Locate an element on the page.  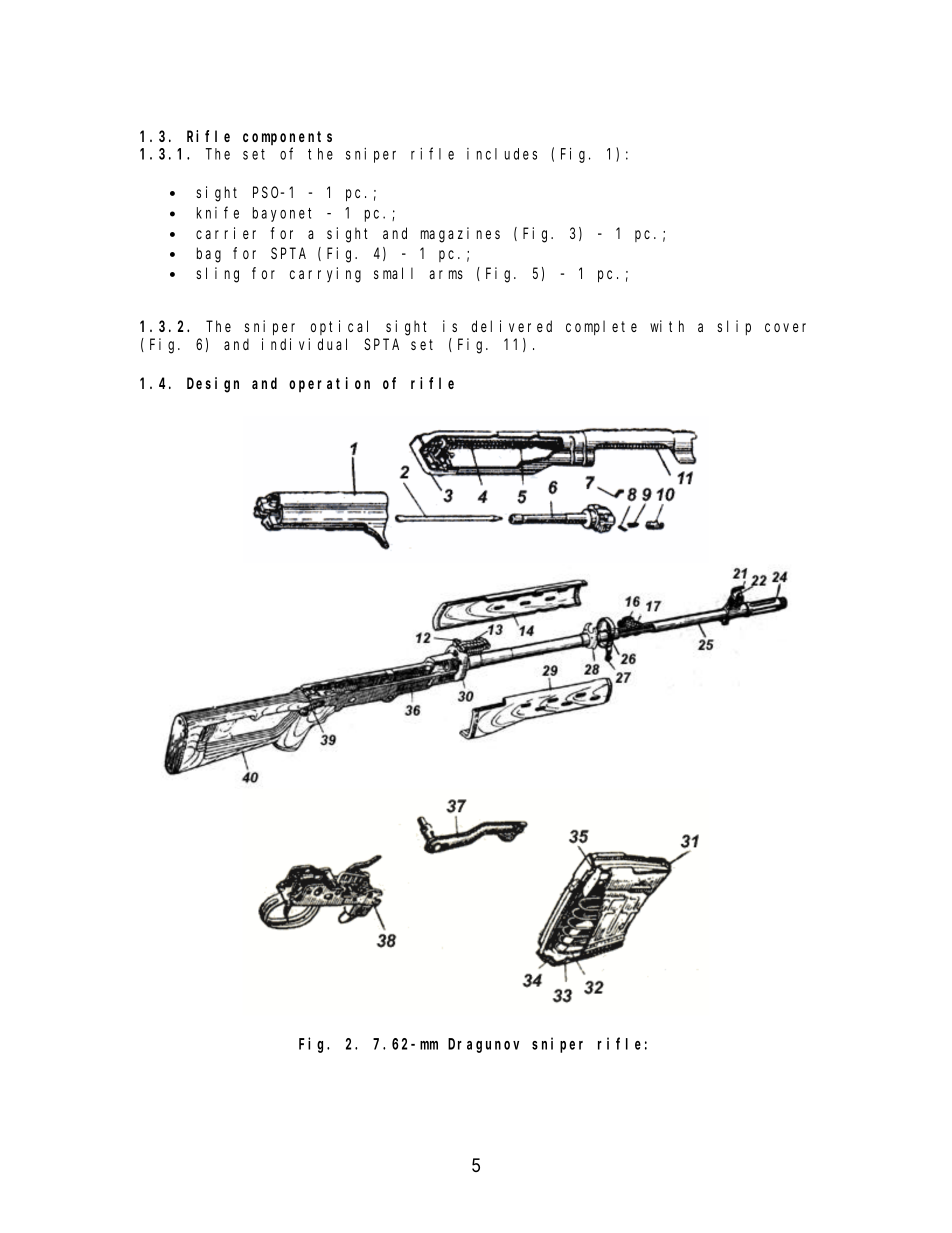
components is located at coordinates (287, 138).
